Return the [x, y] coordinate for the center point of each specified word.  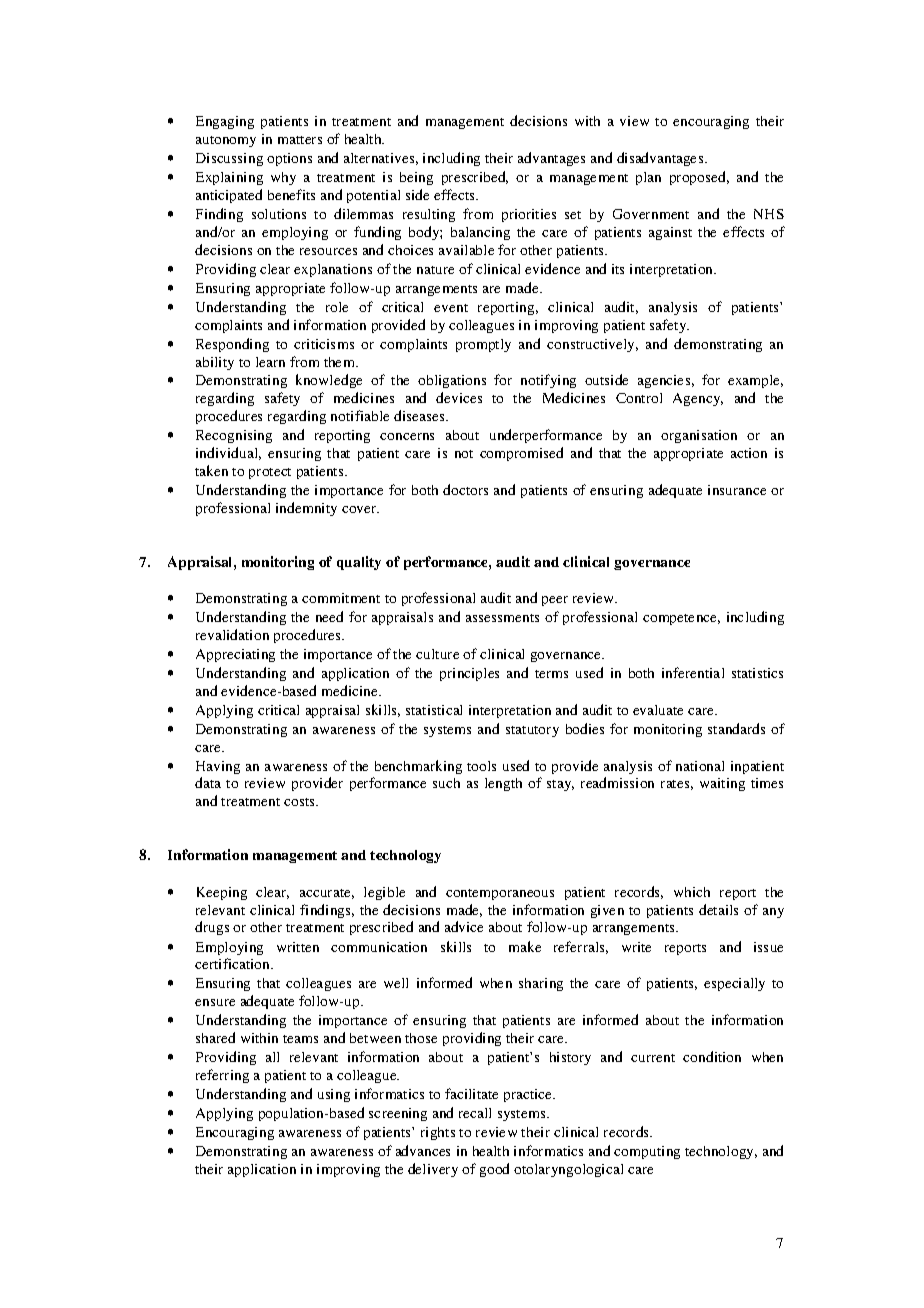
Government [651, 214]
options [289, 159]
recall [475, 1113]
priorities [529, 215]
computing [647, 1152]
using [334, 1095]
